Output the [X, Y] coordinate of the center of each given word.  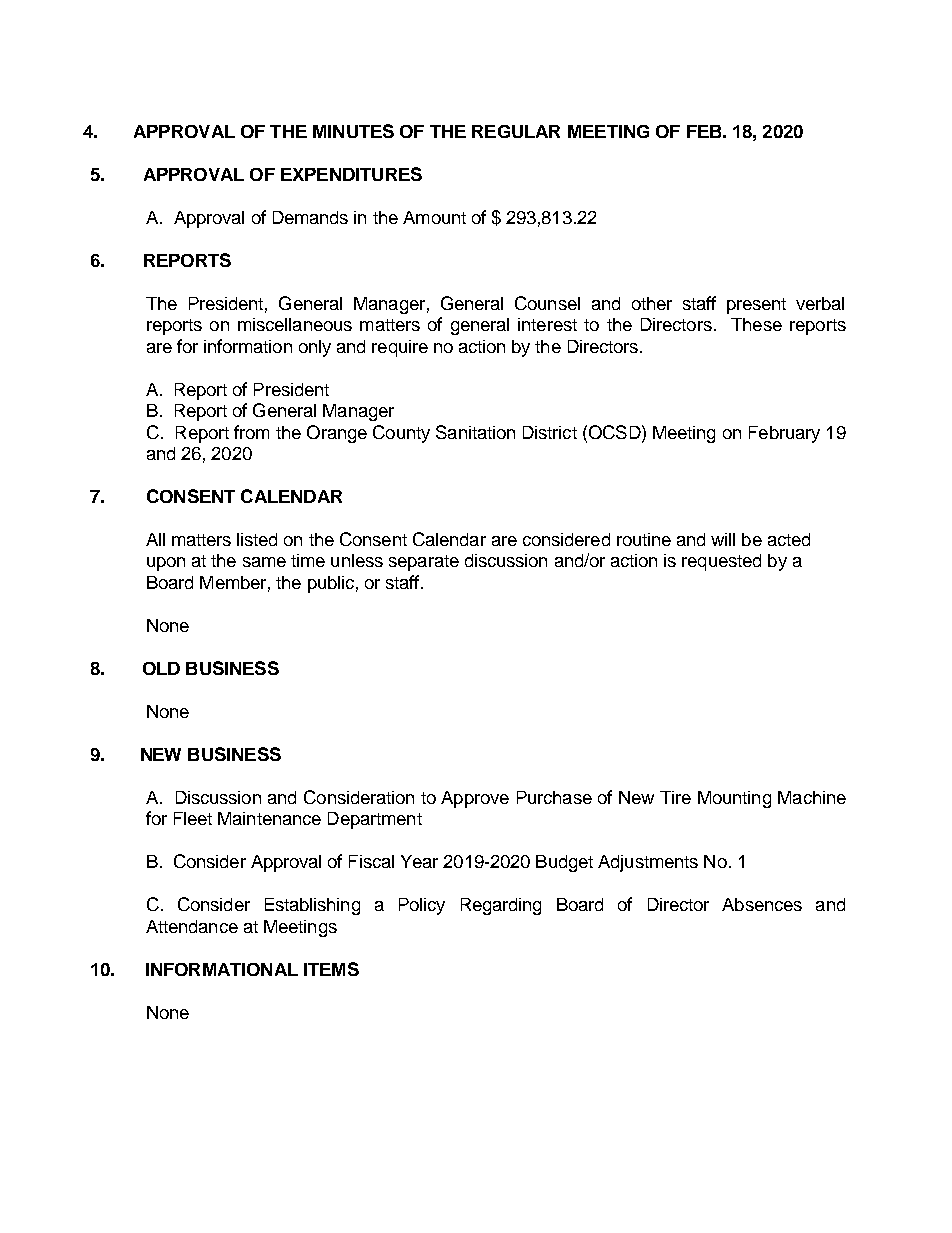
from [251, 432]
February [784, 434]
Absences [762, 904]
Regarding [501, 906]
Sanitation [475, 432]
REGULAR [516, 131]
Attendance [192, 926]
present [756, 306]
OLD [161, 668]
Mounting [734, 799]
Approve [475, 799]
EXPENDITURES [351, 174]
